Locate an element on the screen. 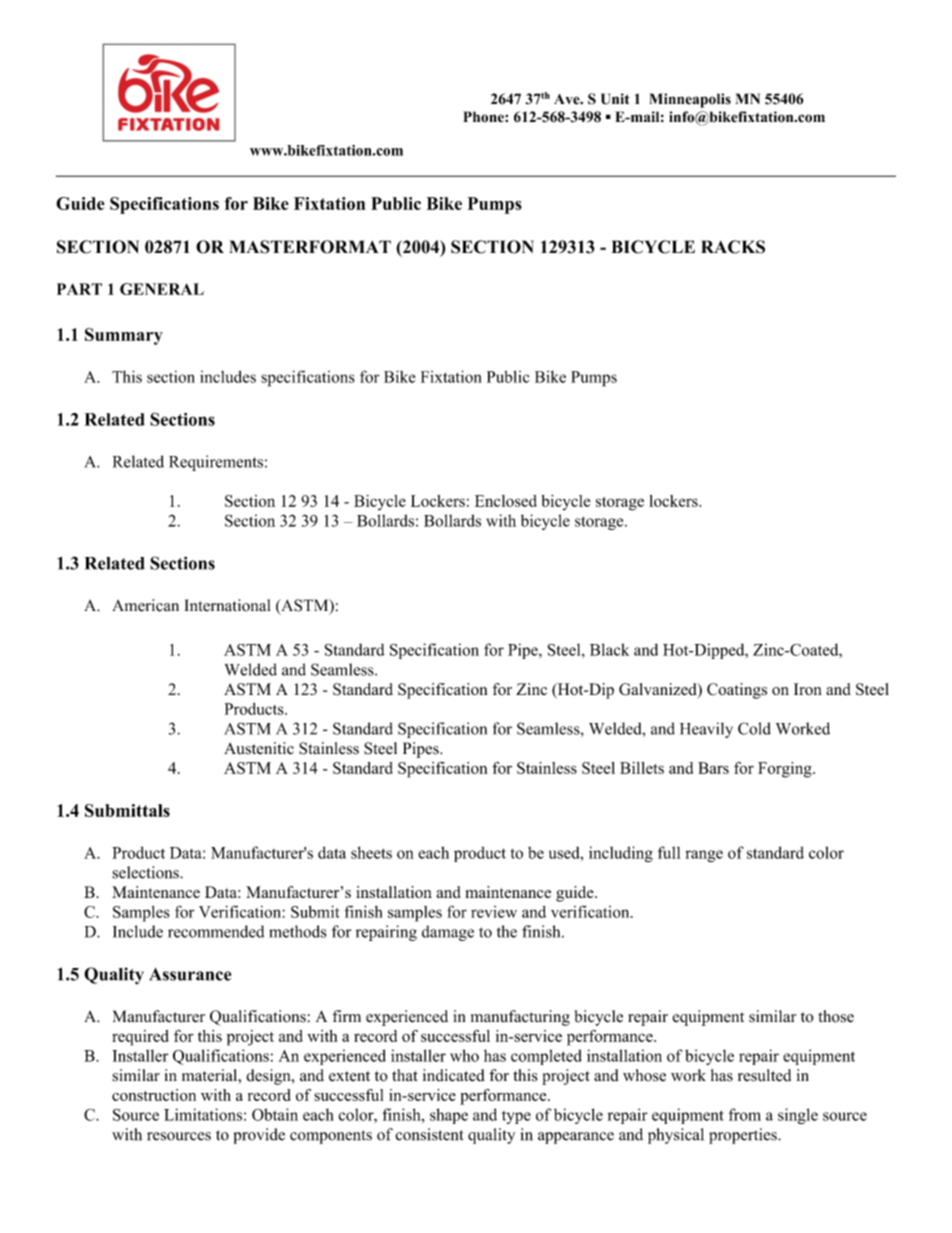  Coatings is located at coordinates (737, 691).
